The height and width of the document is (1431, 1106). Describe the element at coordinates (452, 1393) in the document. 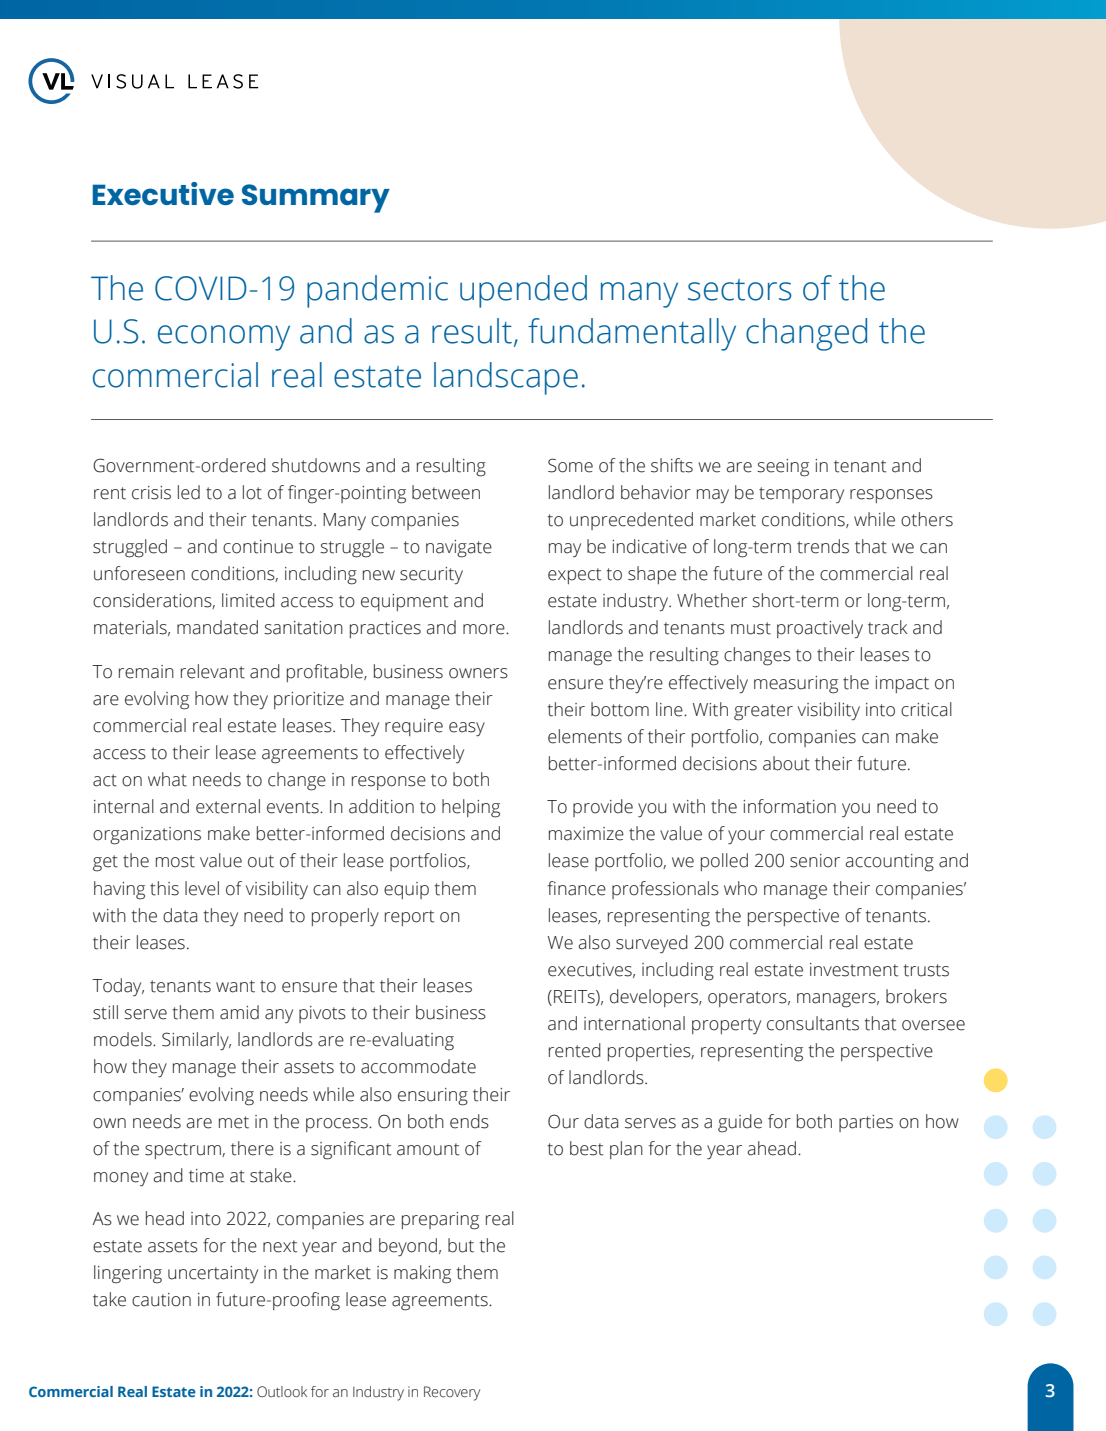

I see `Recovery` at that location.
